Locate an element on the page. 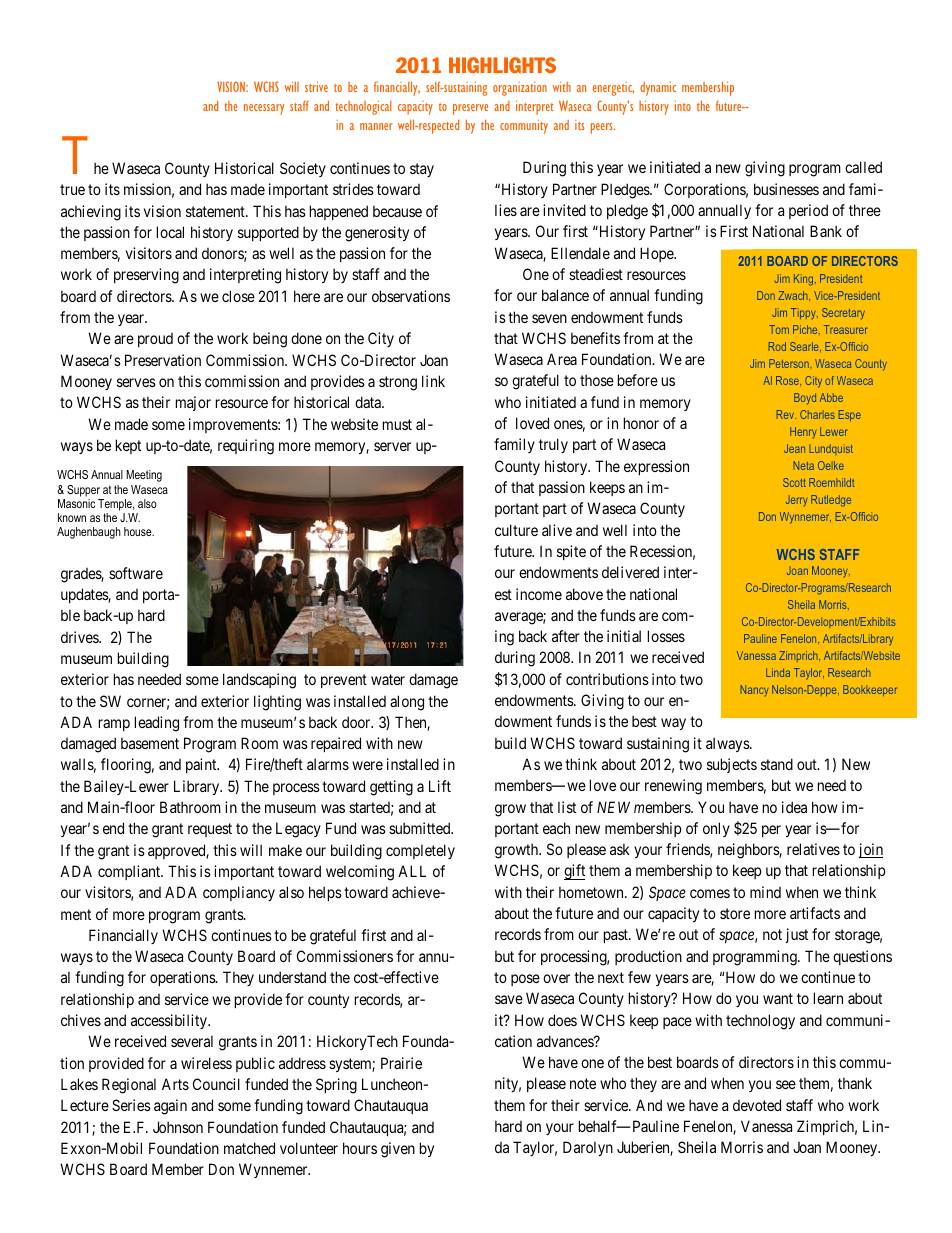  dynamic is located at coordinates (658, 88).
